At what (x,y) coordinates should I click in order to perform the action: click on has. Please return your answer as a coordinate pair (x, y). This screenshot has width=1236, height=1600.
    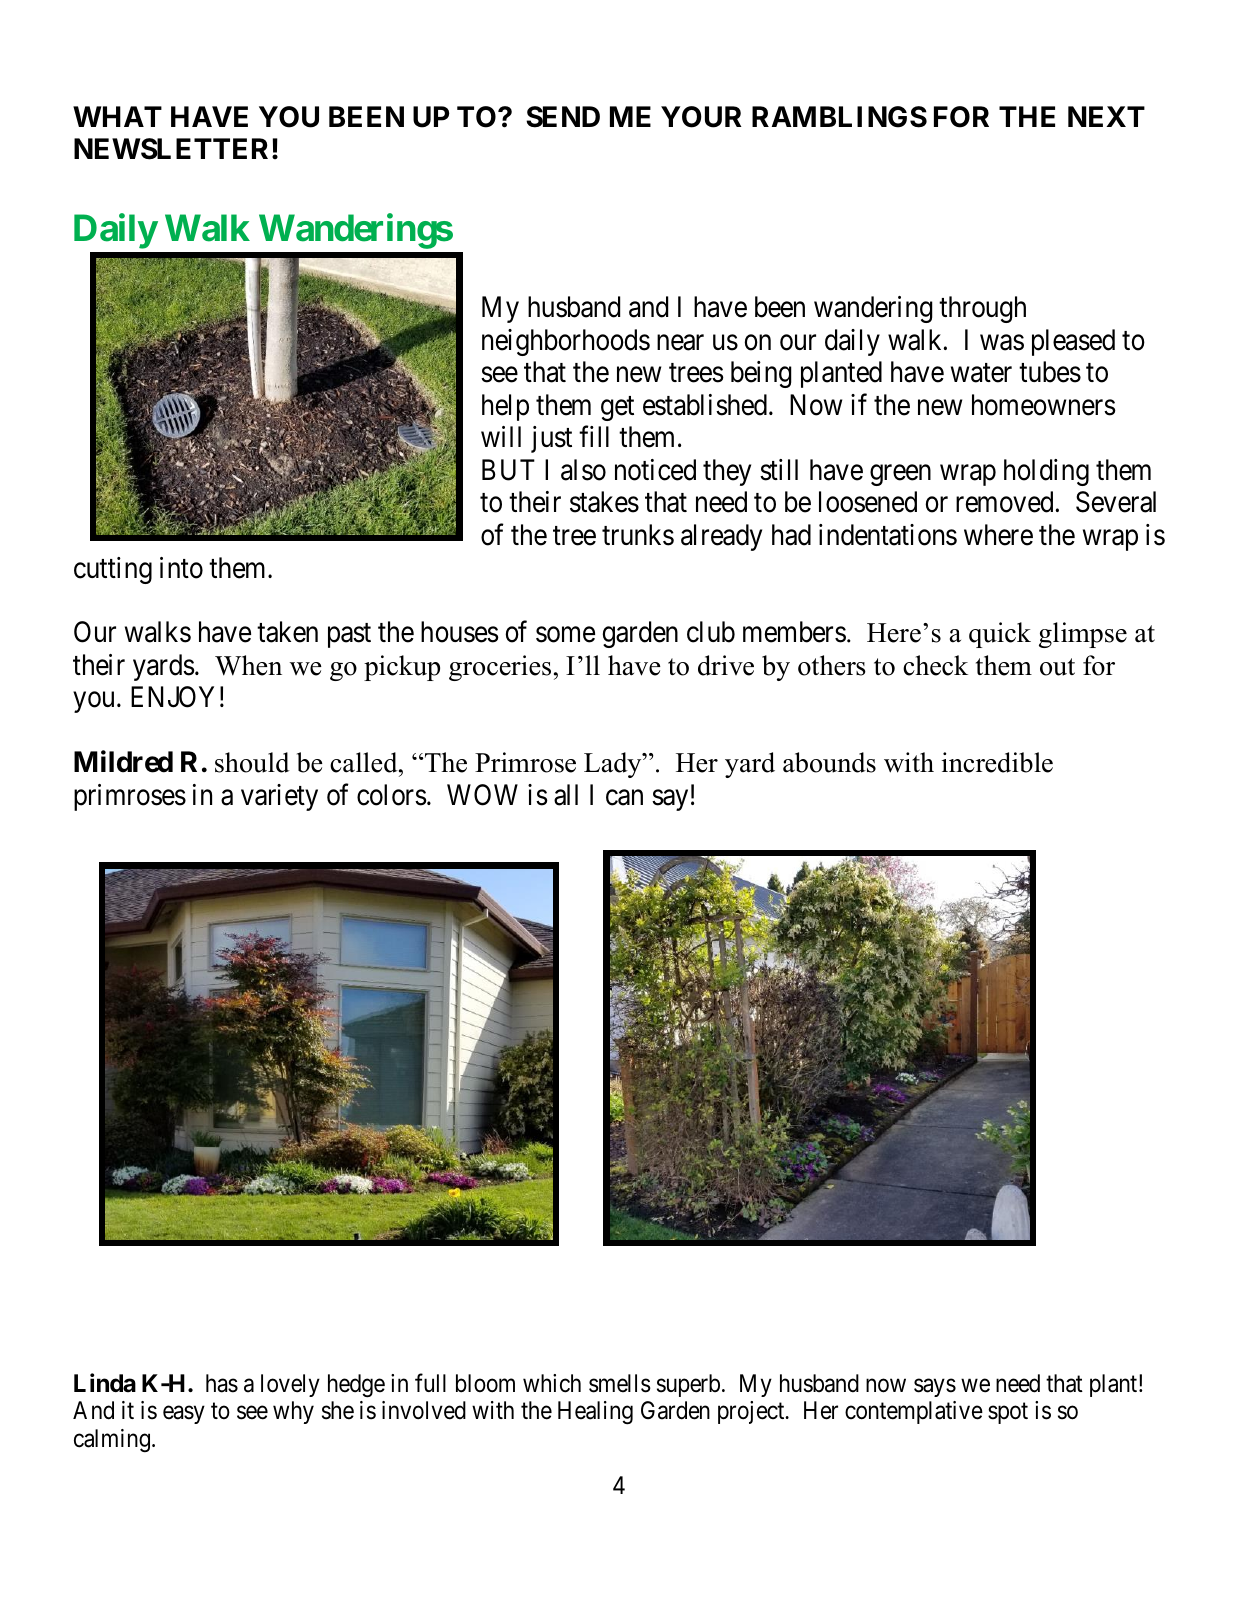
    Looking at the image, I should click on (222, 1383).
